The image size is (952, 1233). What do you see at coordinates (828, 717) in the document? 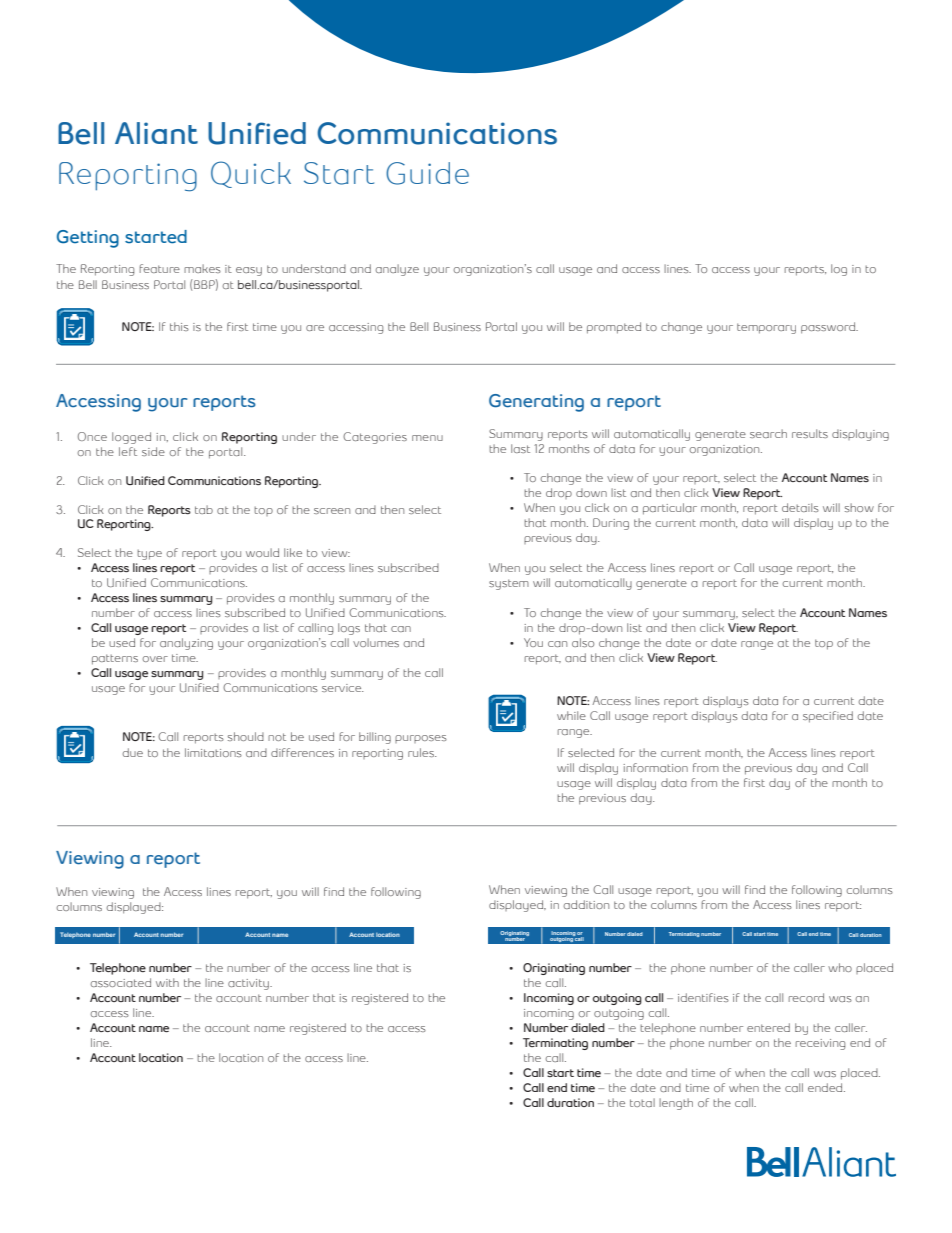
I see `specified` at bounding box center [828, 717].
